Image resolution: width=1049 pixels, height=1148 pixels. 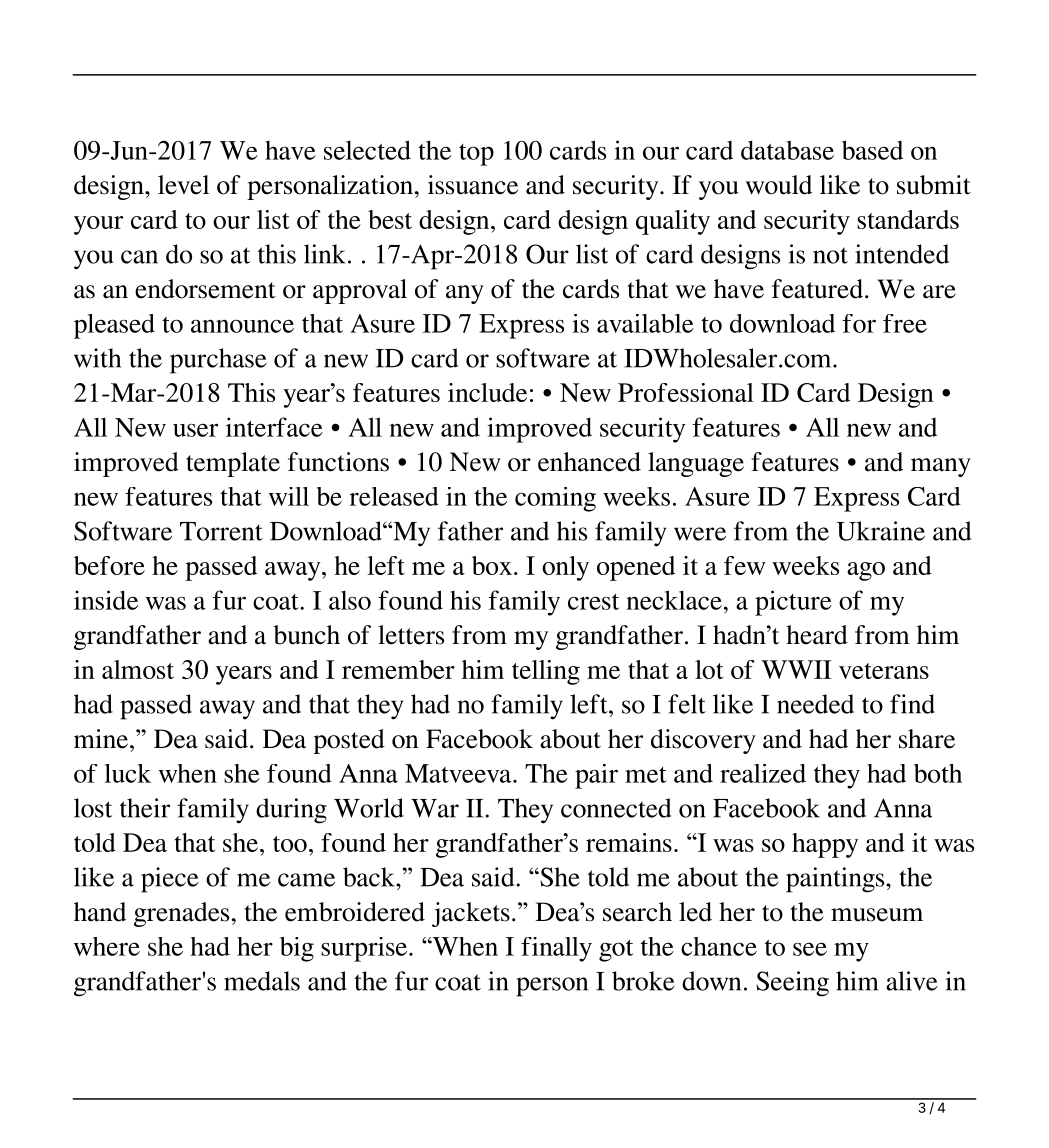 I want to click on almost, so click(x=138, y=669).
